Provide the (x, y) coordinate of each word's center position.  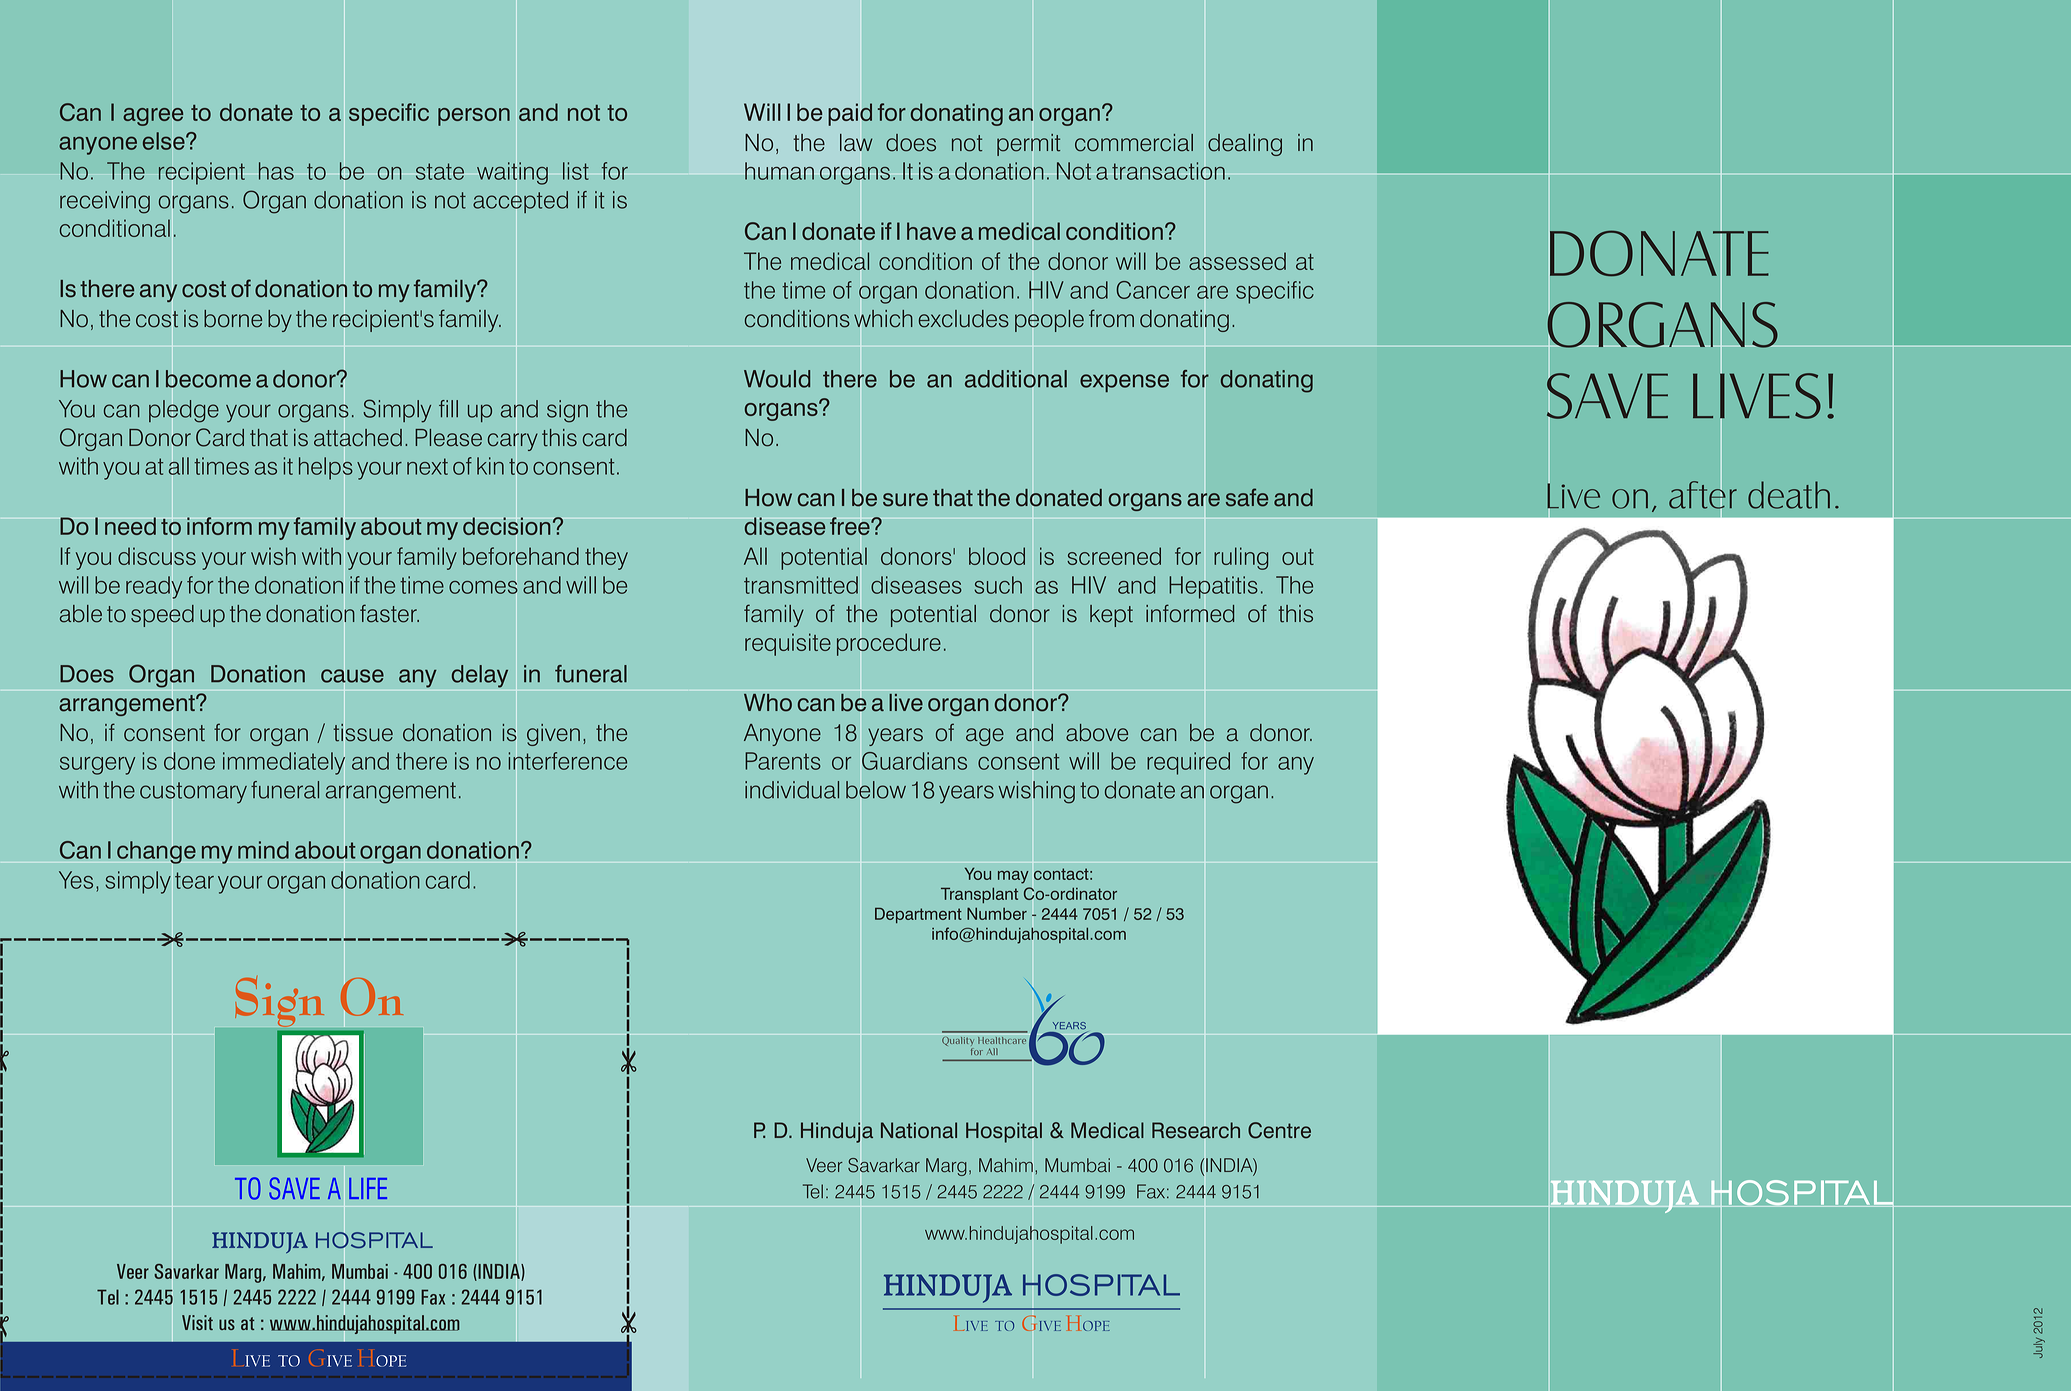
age (985, 737)
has (276, 171)
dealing (1245, 145)
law (856, 143)
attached (358, 438)
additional (1016, 379)
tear (194, 880)
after (1703, 494)
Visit (197, 1322)
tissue (363, 733)
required (1188, 763)
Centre (1279, 1130)
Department (918, 915)
